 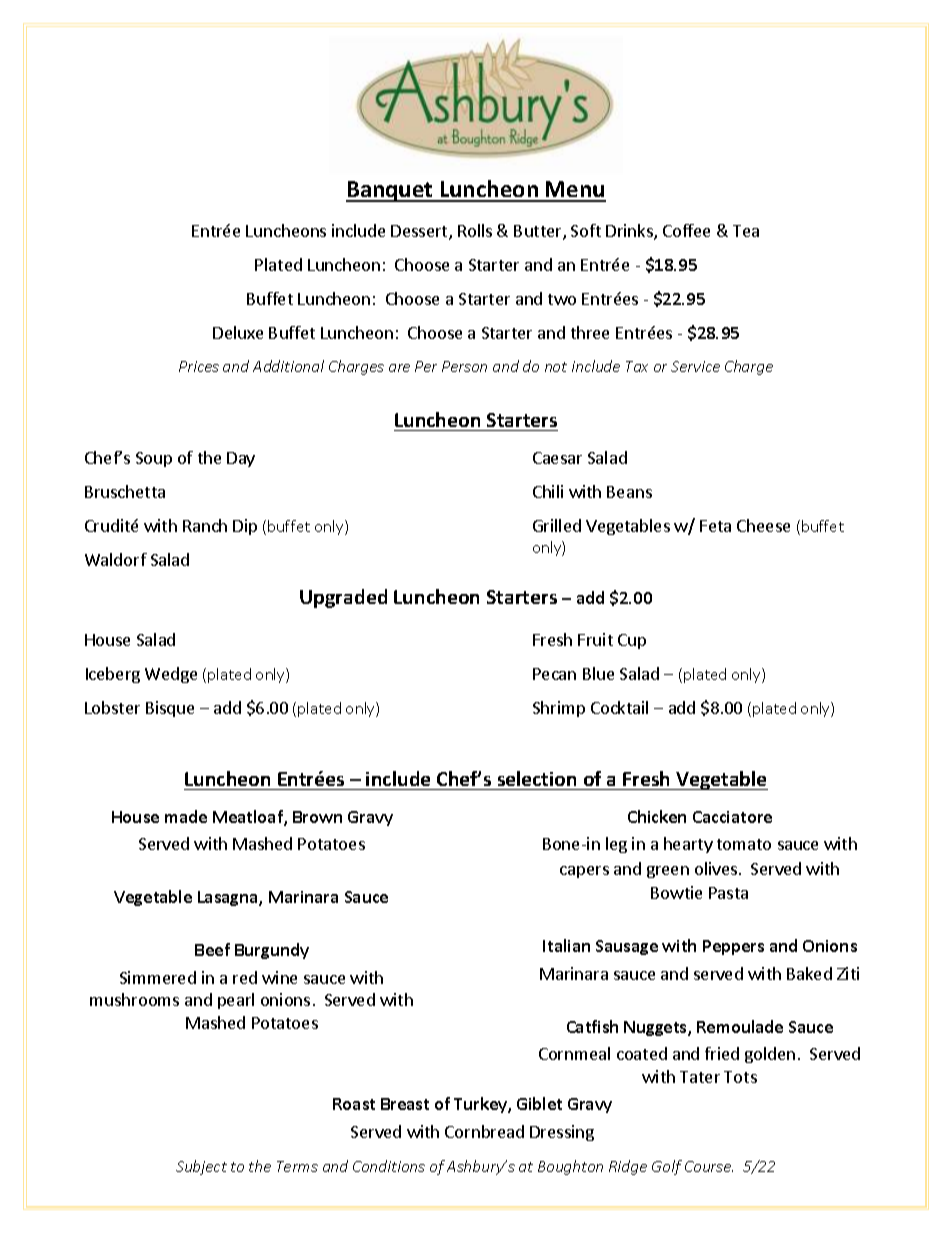 What do you see at coordinates (475, 230) in the page?
I see `Rolls` at bounding box center [475, 230].
